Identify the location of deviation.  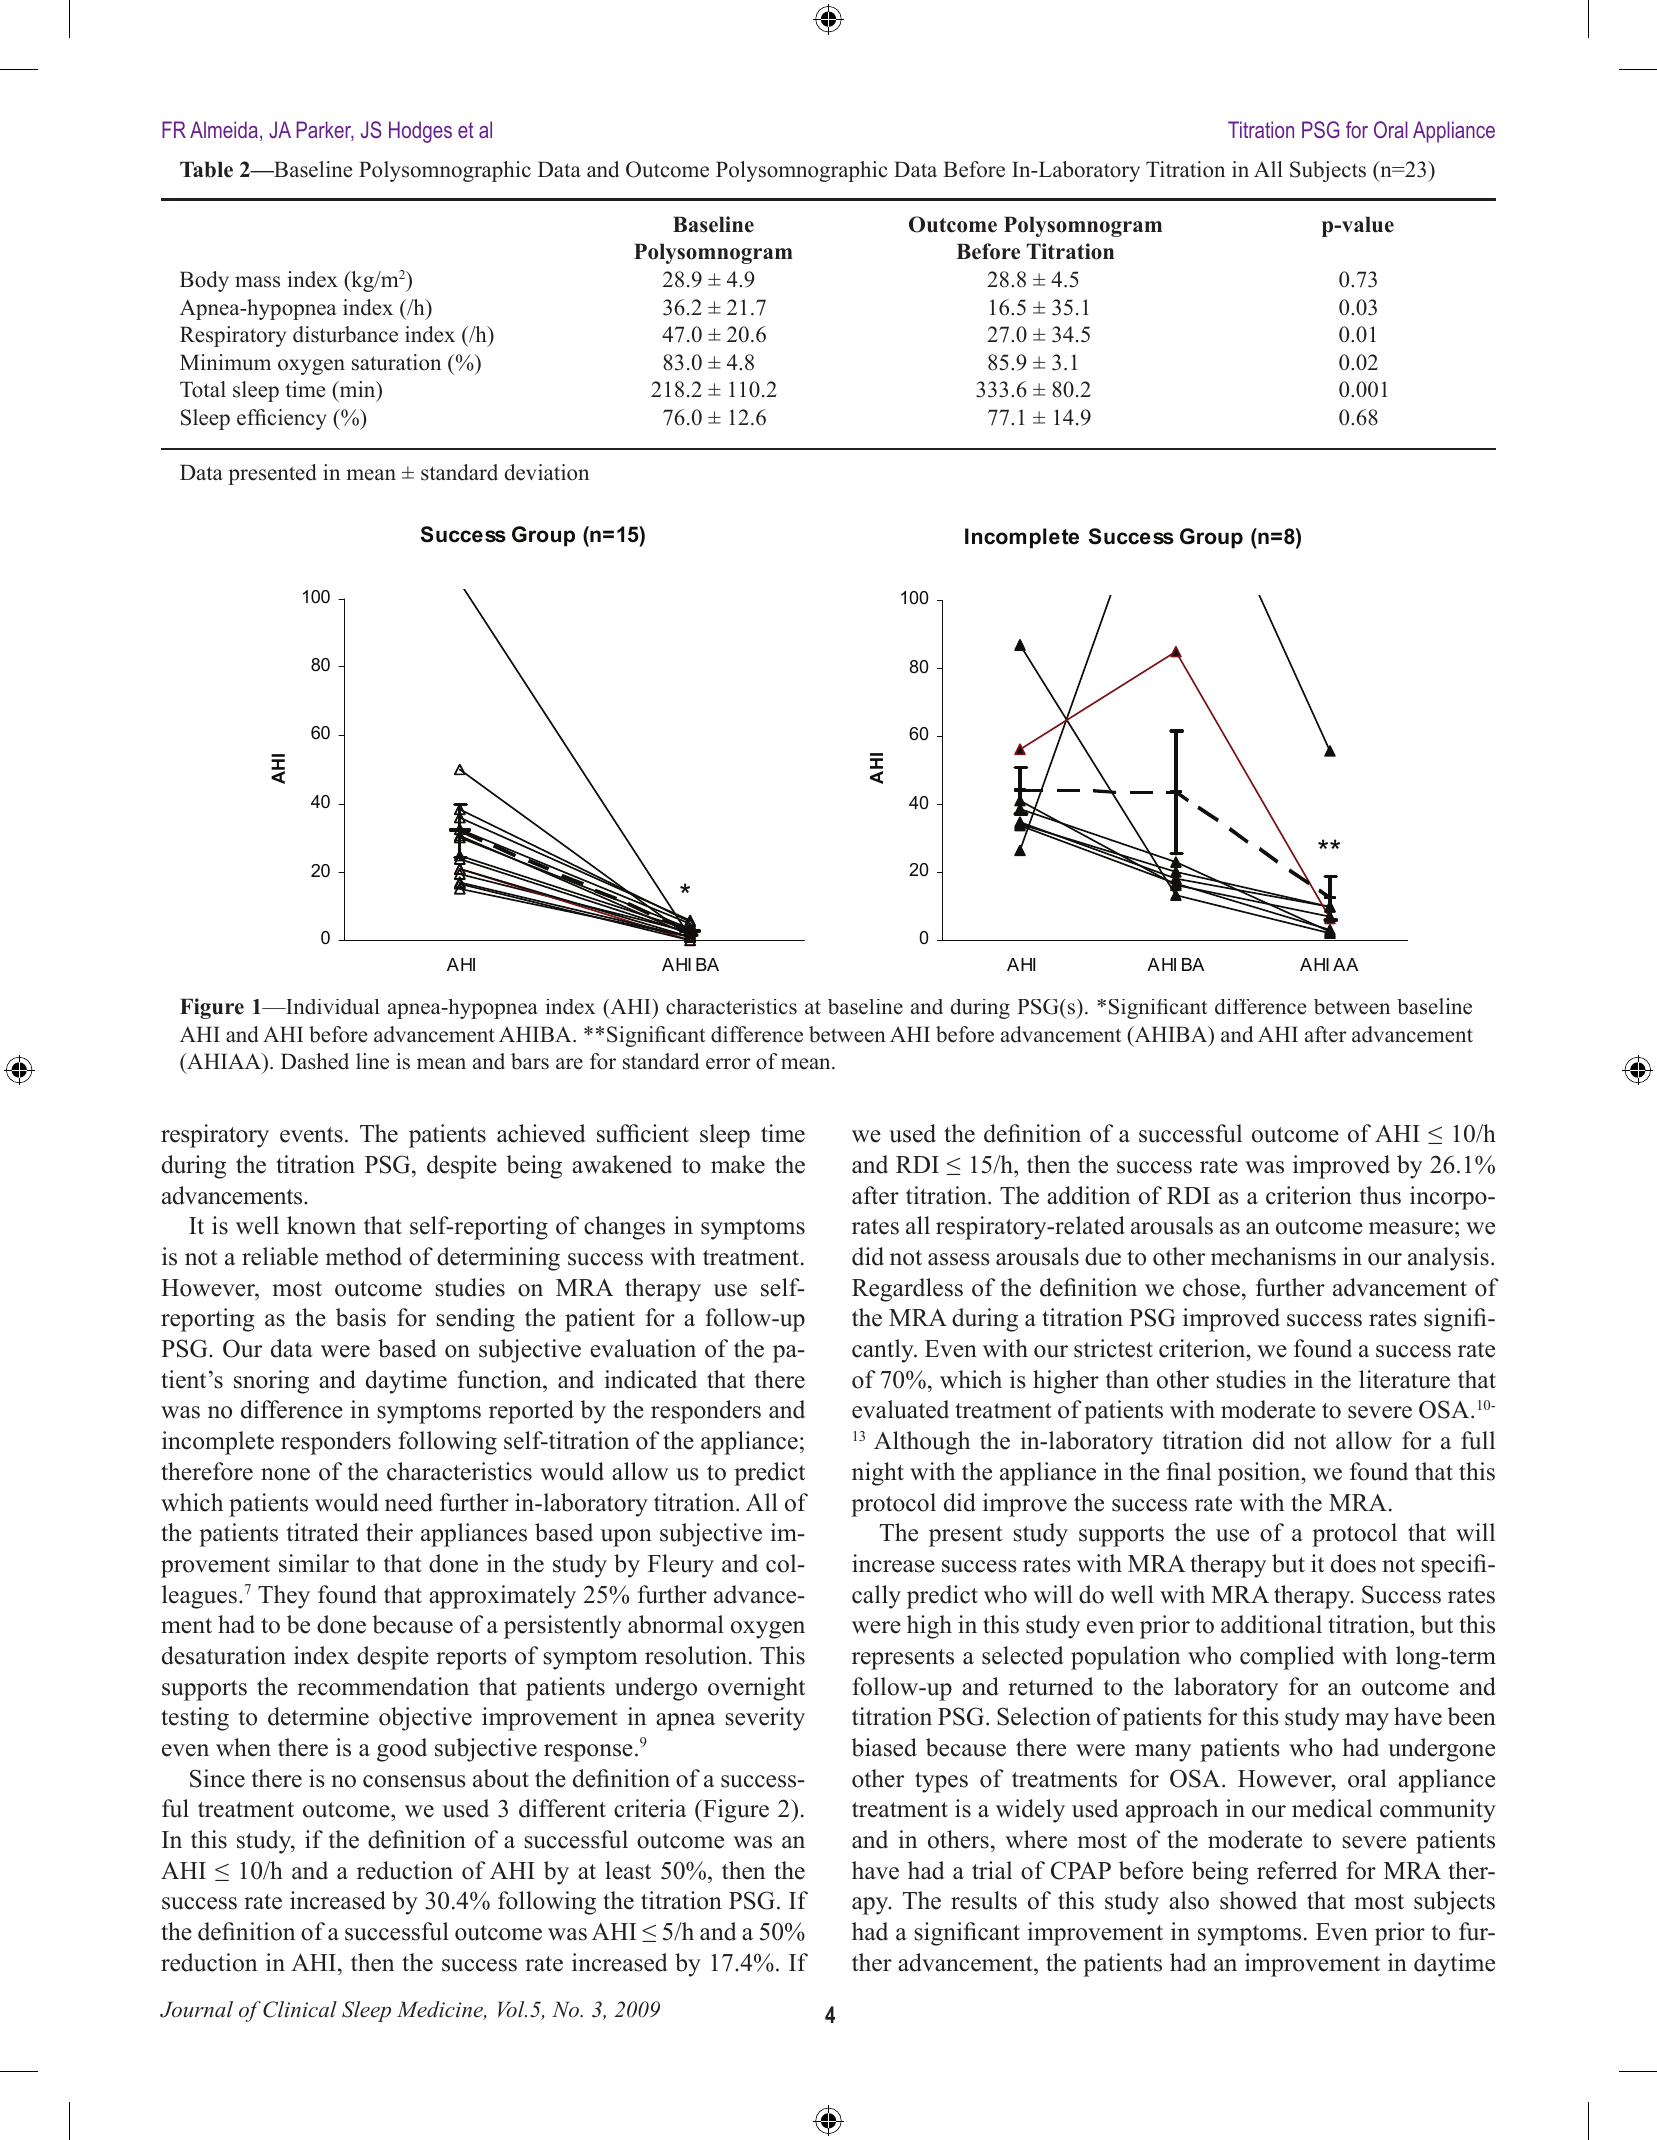
(547, 472).
